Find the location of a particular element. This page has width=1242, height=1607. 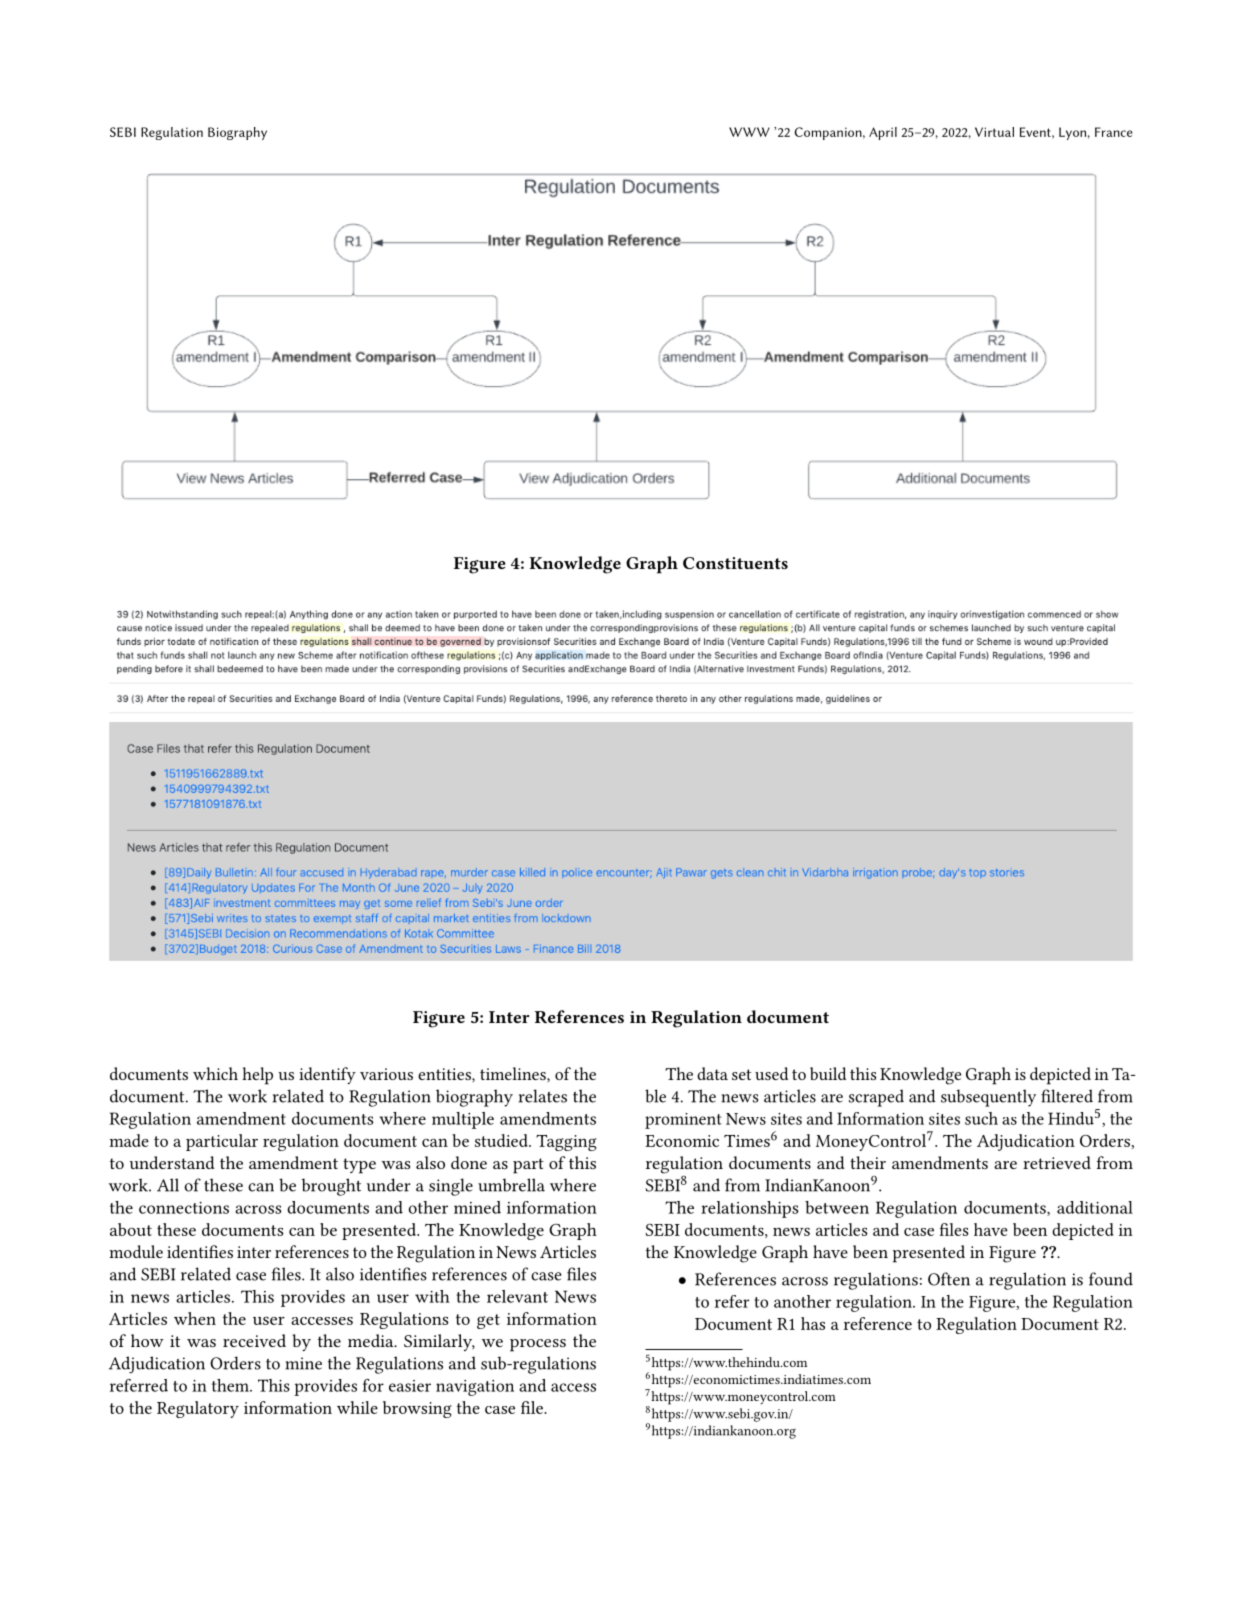

build is located at coordinates (828, 1073).
